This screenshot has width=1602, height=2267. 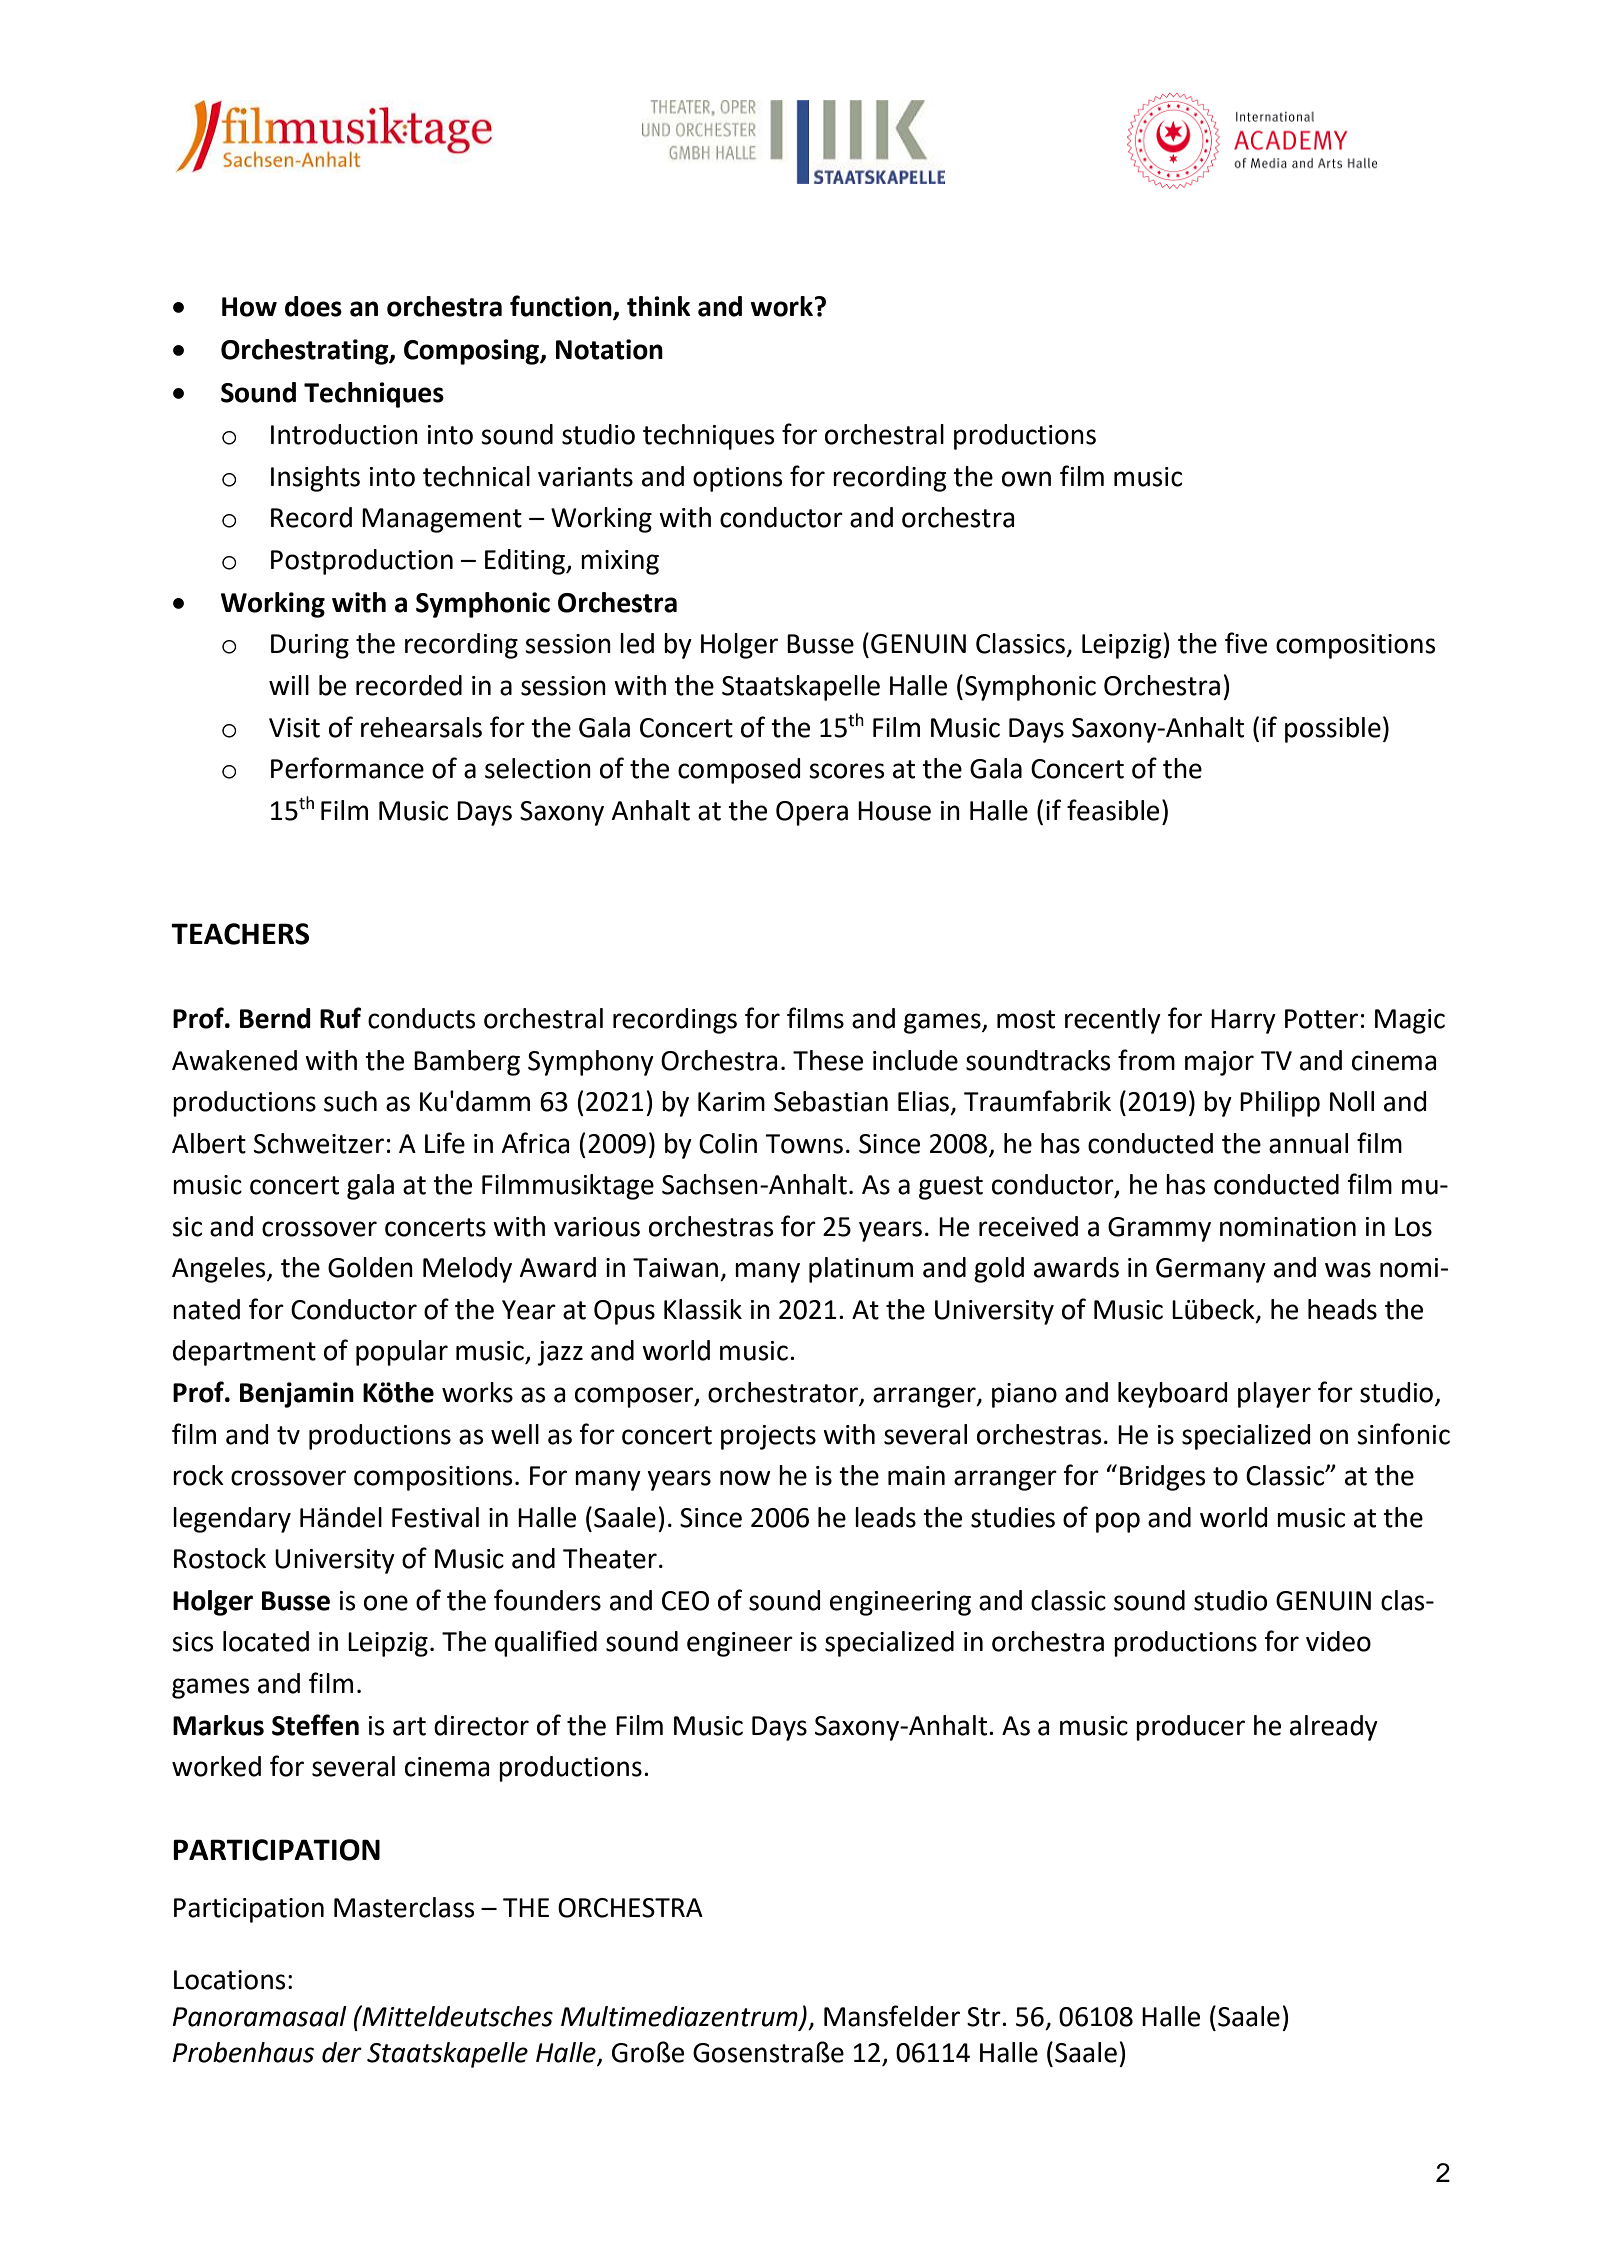 What do you see at coordinates (846, 771) in the screenshot?
I see `scores` at bounding box center [846, 771].
